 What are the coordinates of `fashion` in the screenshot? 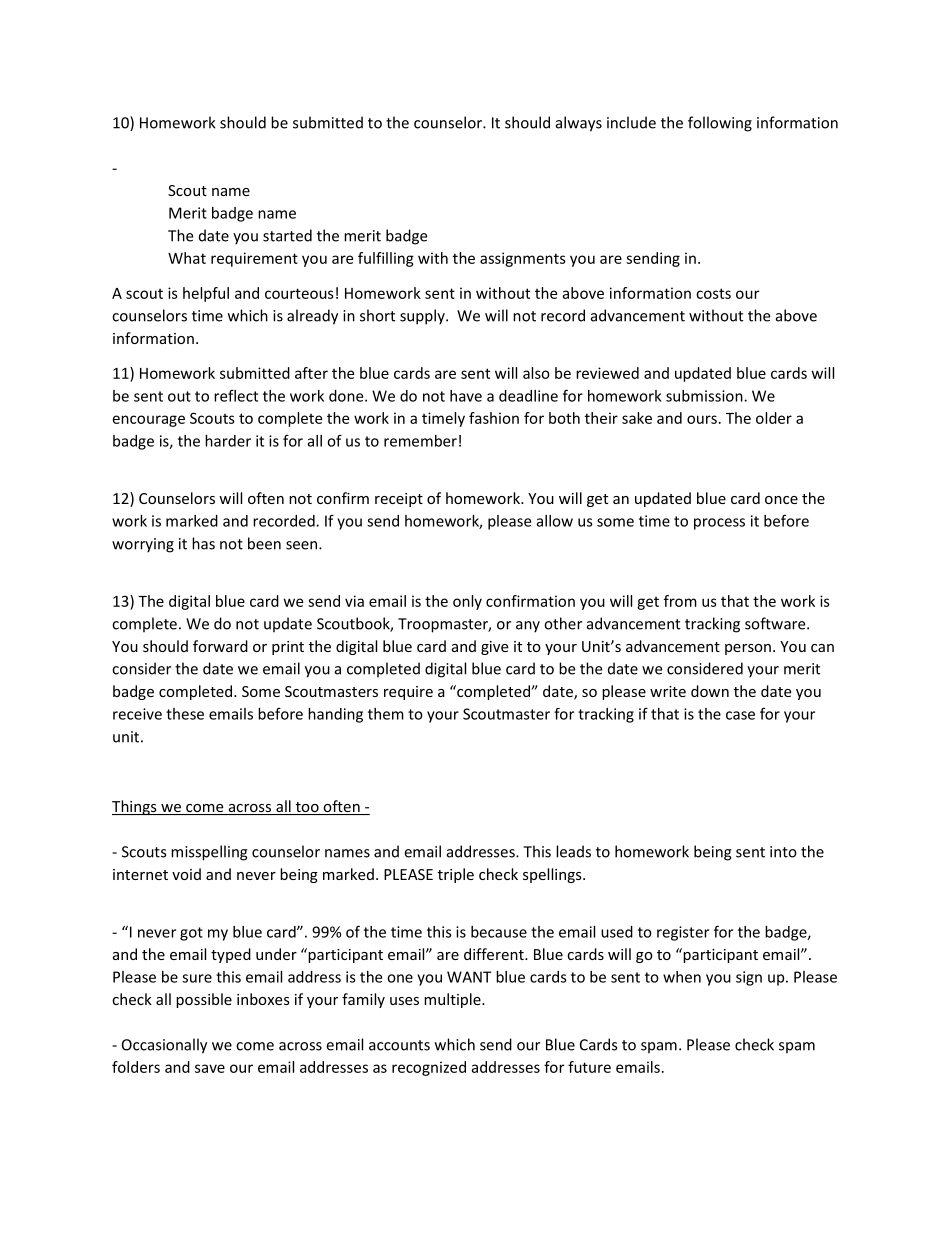 It's located at (494, 418).
